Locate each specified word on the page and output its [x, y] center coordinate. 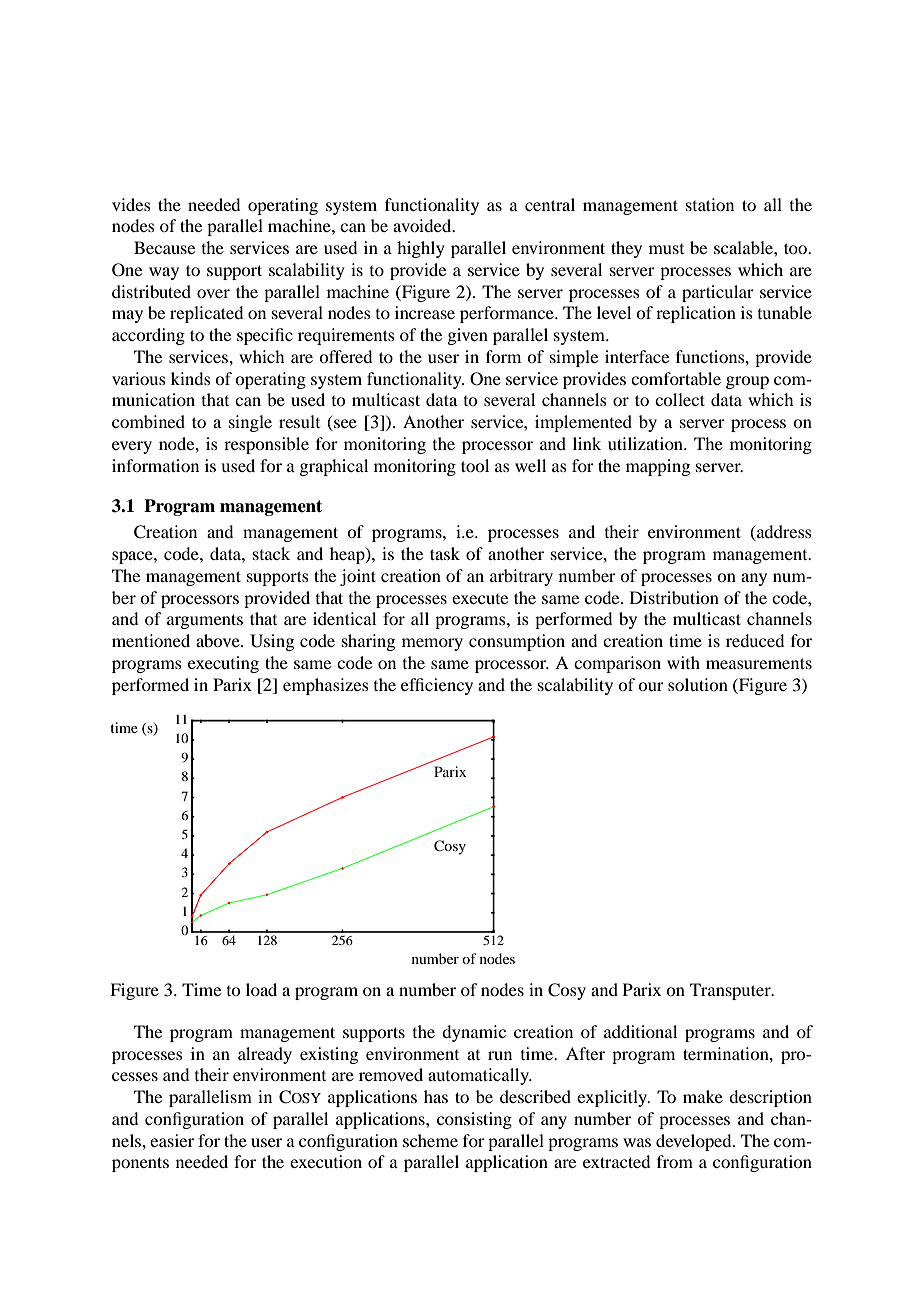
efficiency [437, 686]
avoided [423, 225]
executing [223, 664]
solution [698, 684]
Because [164, 247]
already [265, 1055]
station [710, 204]
